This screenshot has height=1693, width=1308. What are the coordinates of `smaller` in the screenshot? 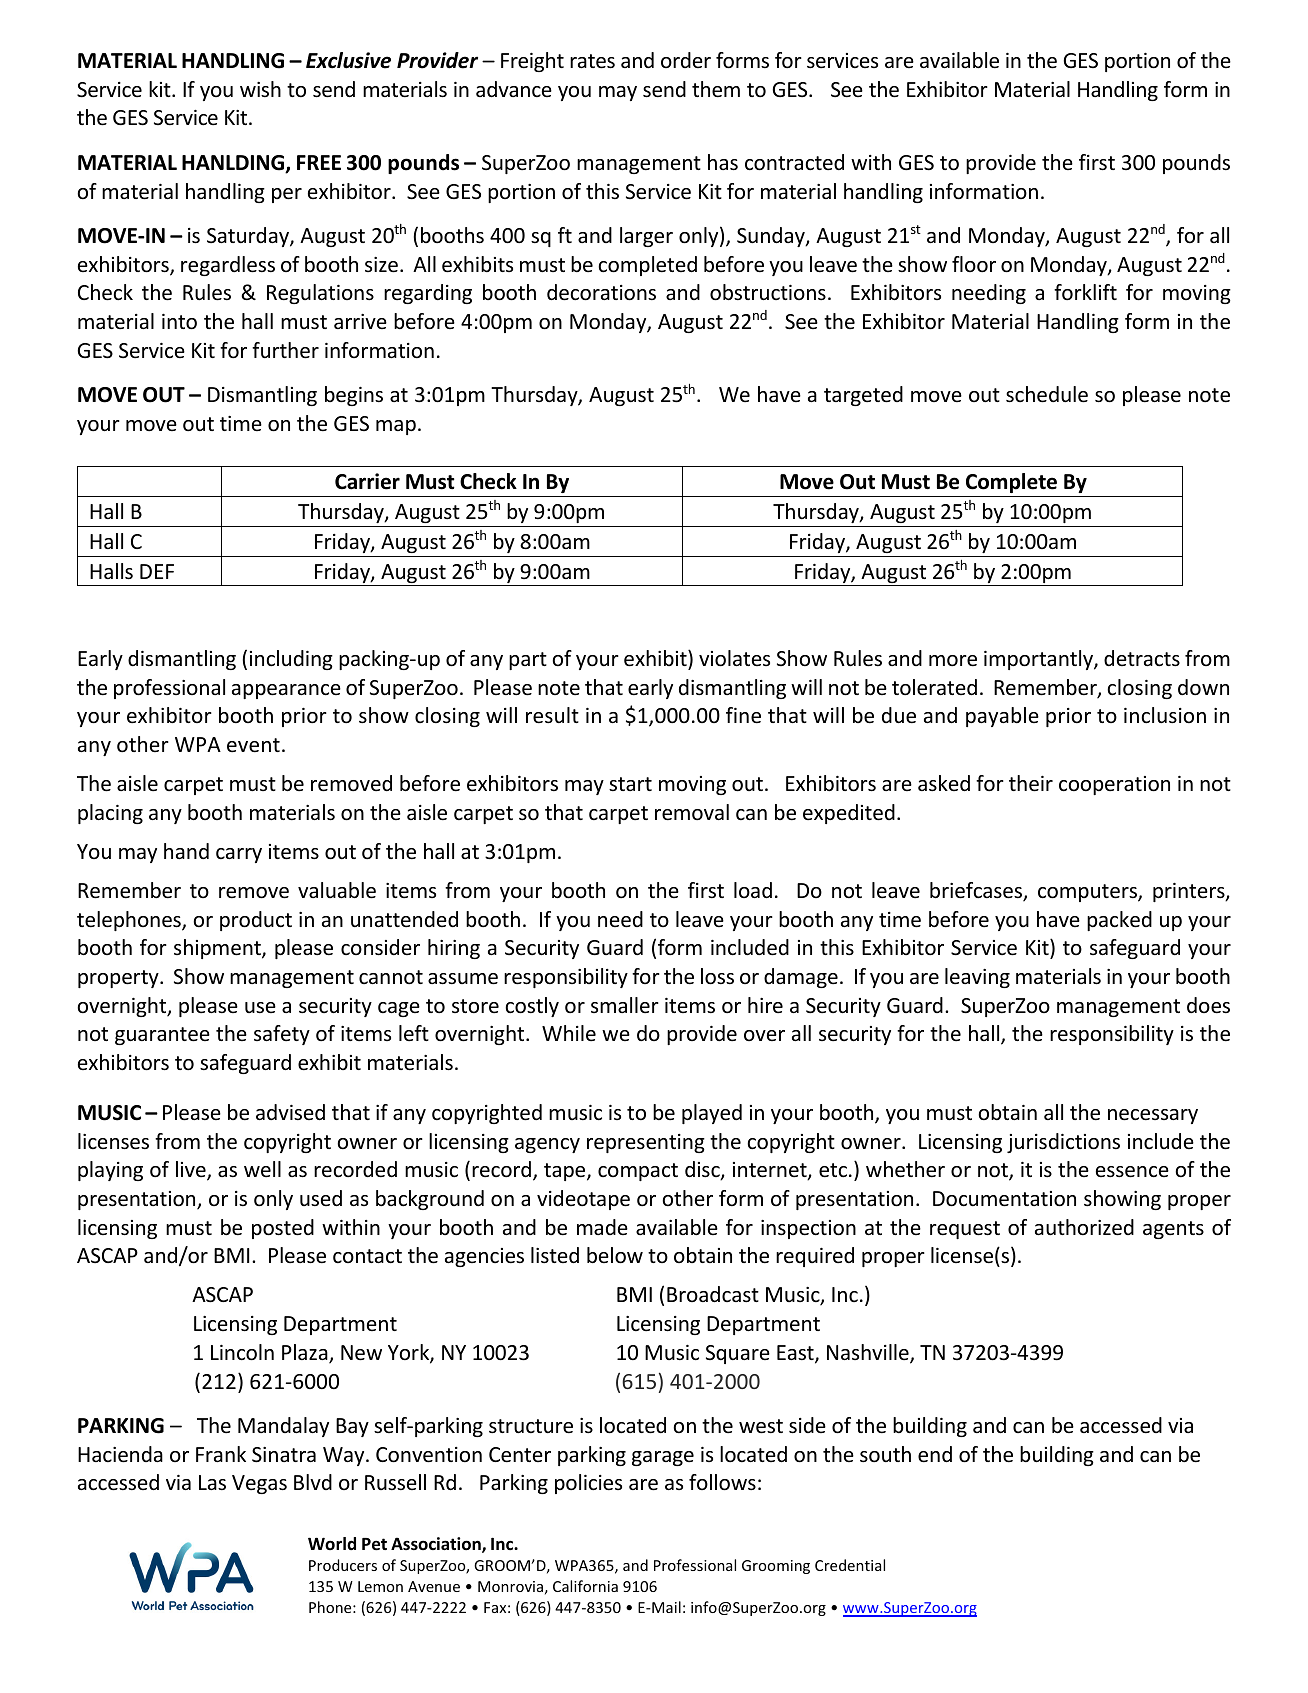 It's located at (625, 1005).
